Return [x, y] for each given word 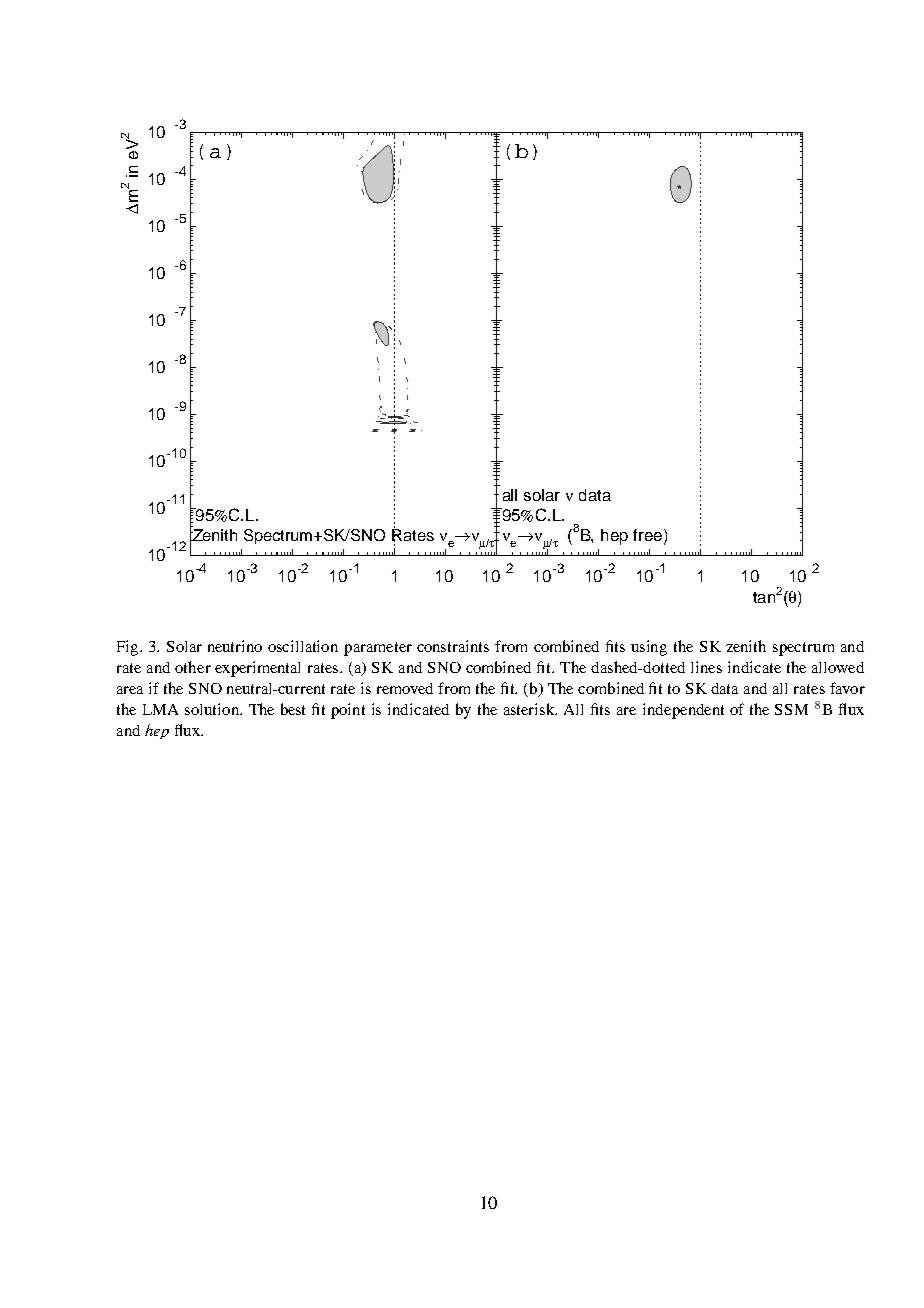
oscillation [303, 646]
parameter [378, 649]
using [649, 648]
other [193, 667]
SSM [791, 709]
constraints [453, 646]
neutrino [235, 646]
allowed [838, 667]
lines [706, 667]
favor [847, 688]
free [647, 535]
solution [213, 709]
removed [405, 688]
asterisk [530, 709]
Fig [129, 648]
